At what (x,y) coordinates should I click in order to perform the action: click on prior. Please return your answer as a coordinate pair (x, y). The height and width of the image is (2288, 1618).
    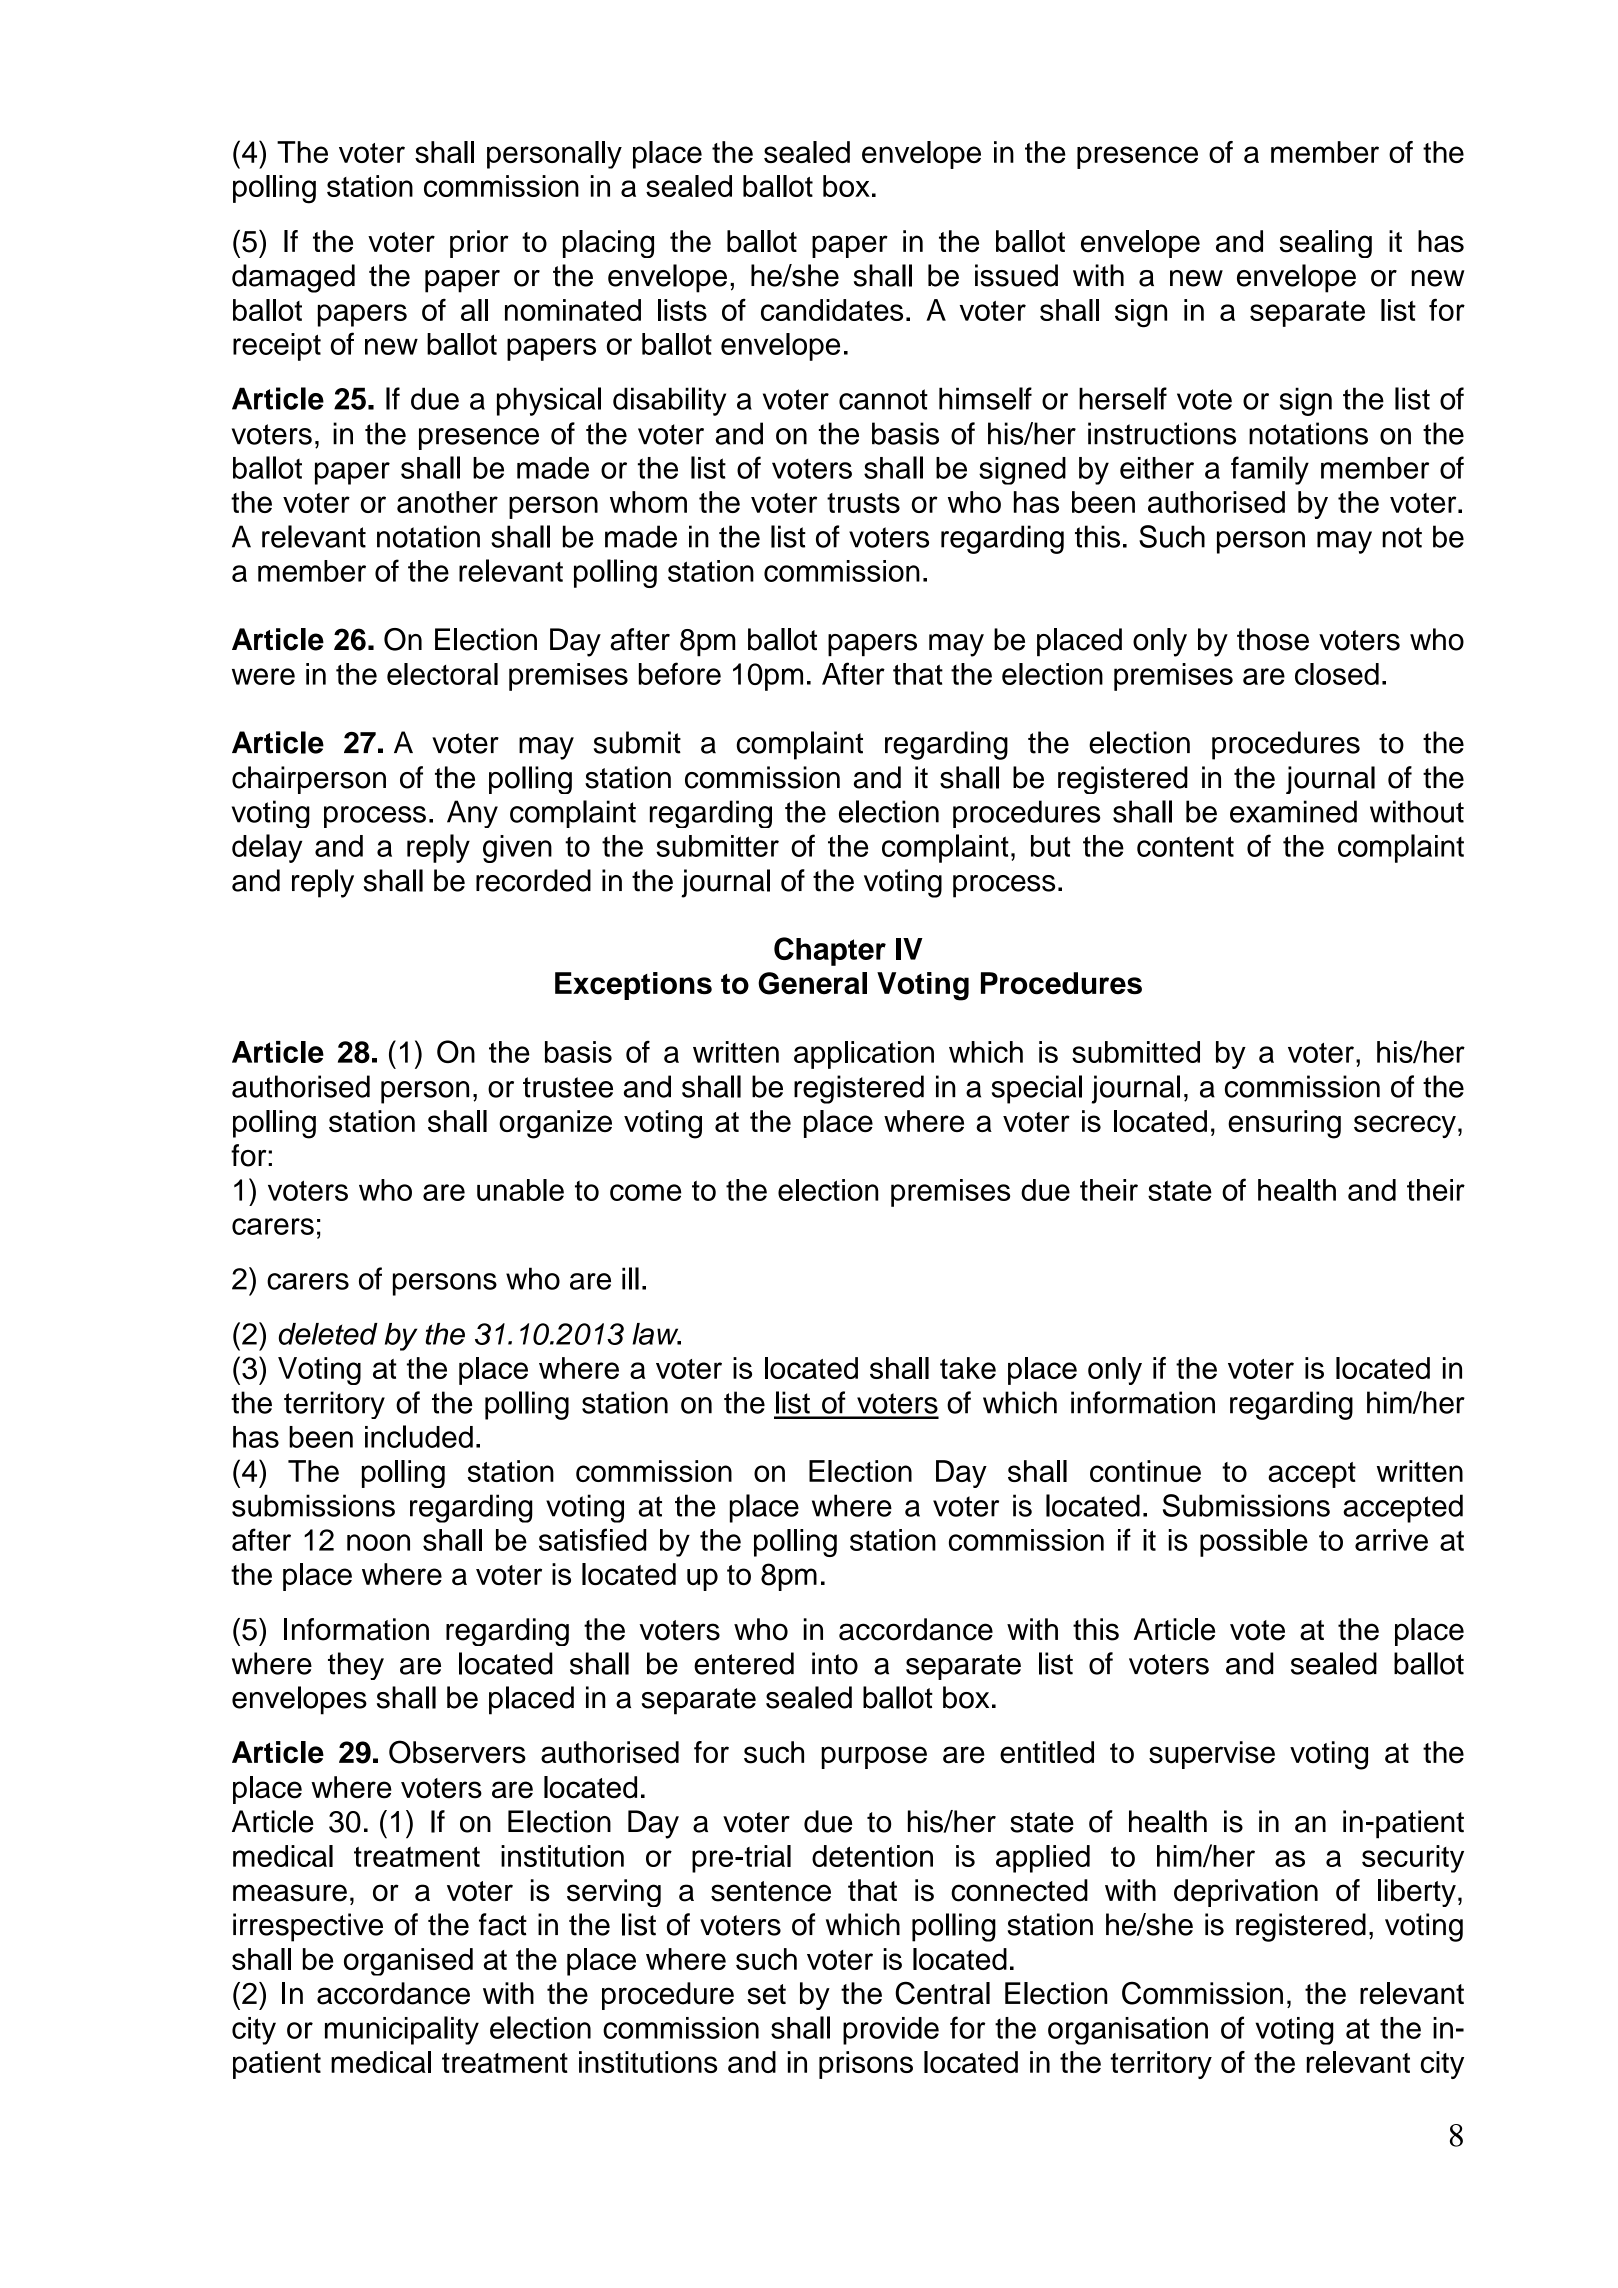
    Looking at the image, I should click on (479, 244).
